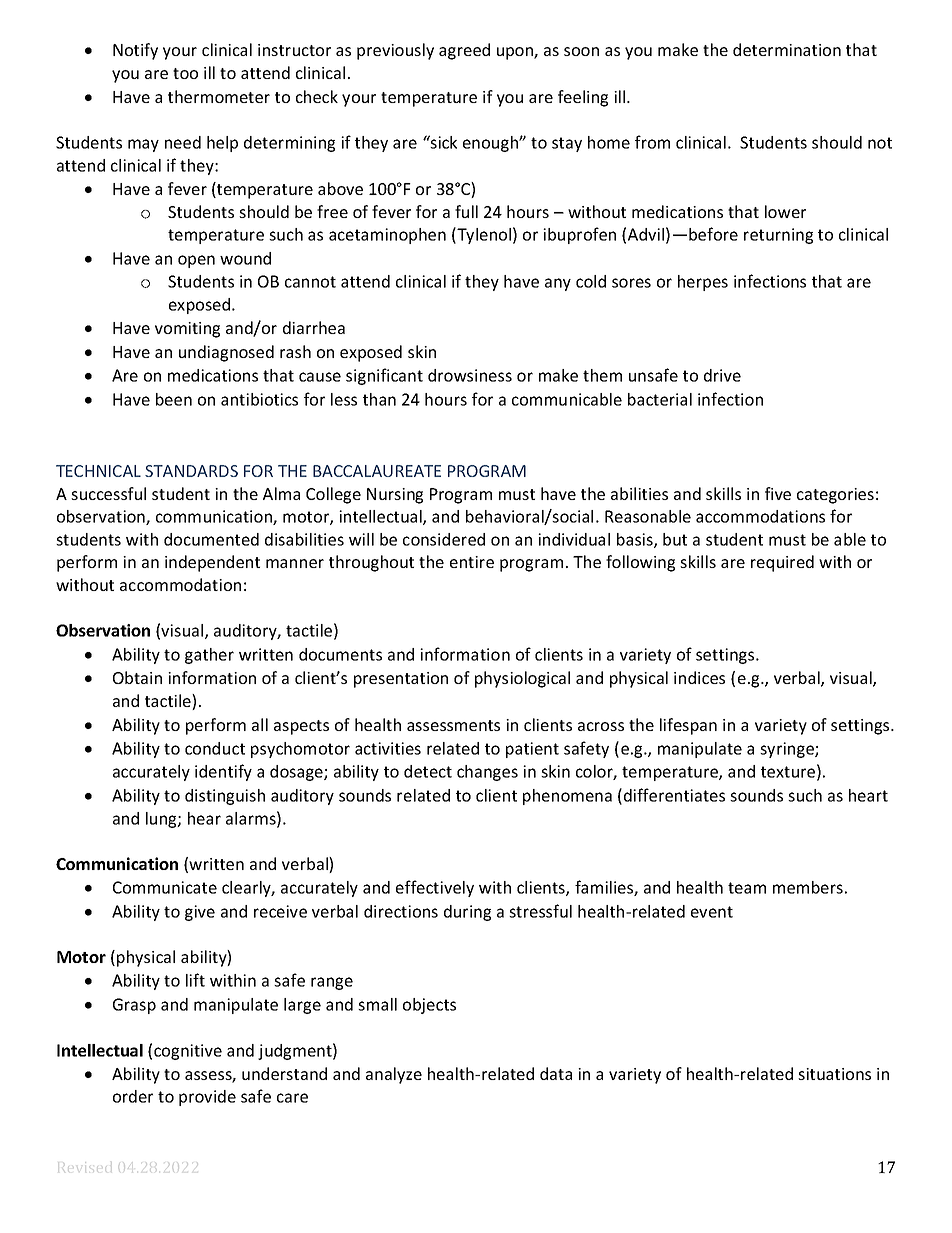  What do you see at coordinates (188, 1052) in the screenshot?
I see `cognitive` at bounding box center [188, 1052].
